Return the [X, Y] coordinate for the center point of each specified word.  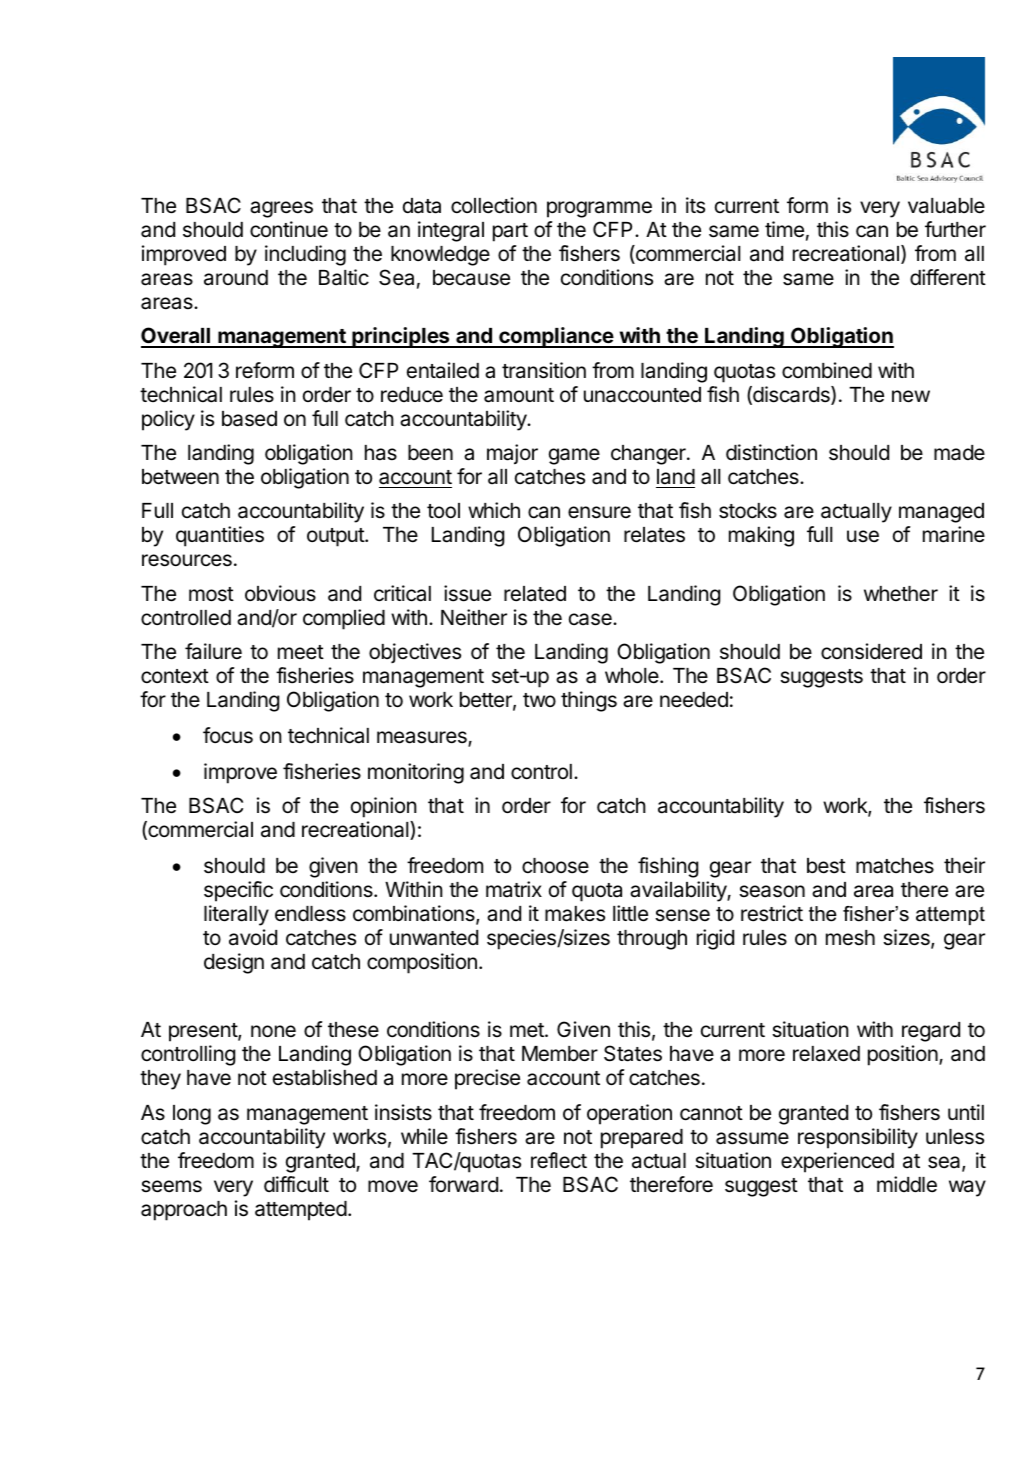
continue [289, 229]
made [959, 453]
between [180, 477]
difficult [296, 1184]
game [574, 456]
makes [575, 914]
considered [871, 651]
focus [228, 735]
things [589, 701]
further [955, 229]
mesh [850, 938]
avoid [253, 937]
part [510, 232]
